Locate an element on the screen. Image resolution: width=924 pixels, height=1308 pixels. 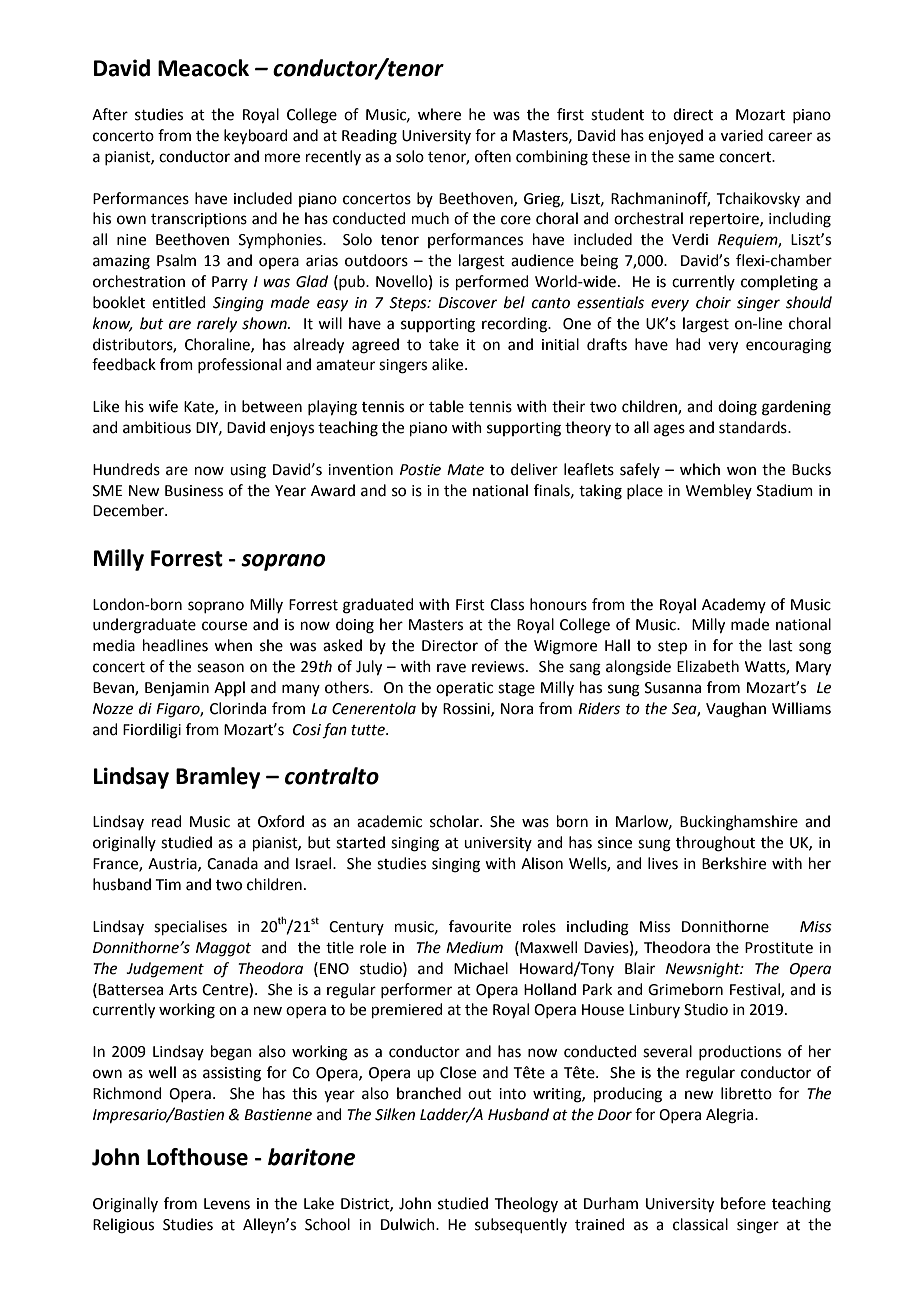
Dulwich is located at coordinates (409, 1224).
